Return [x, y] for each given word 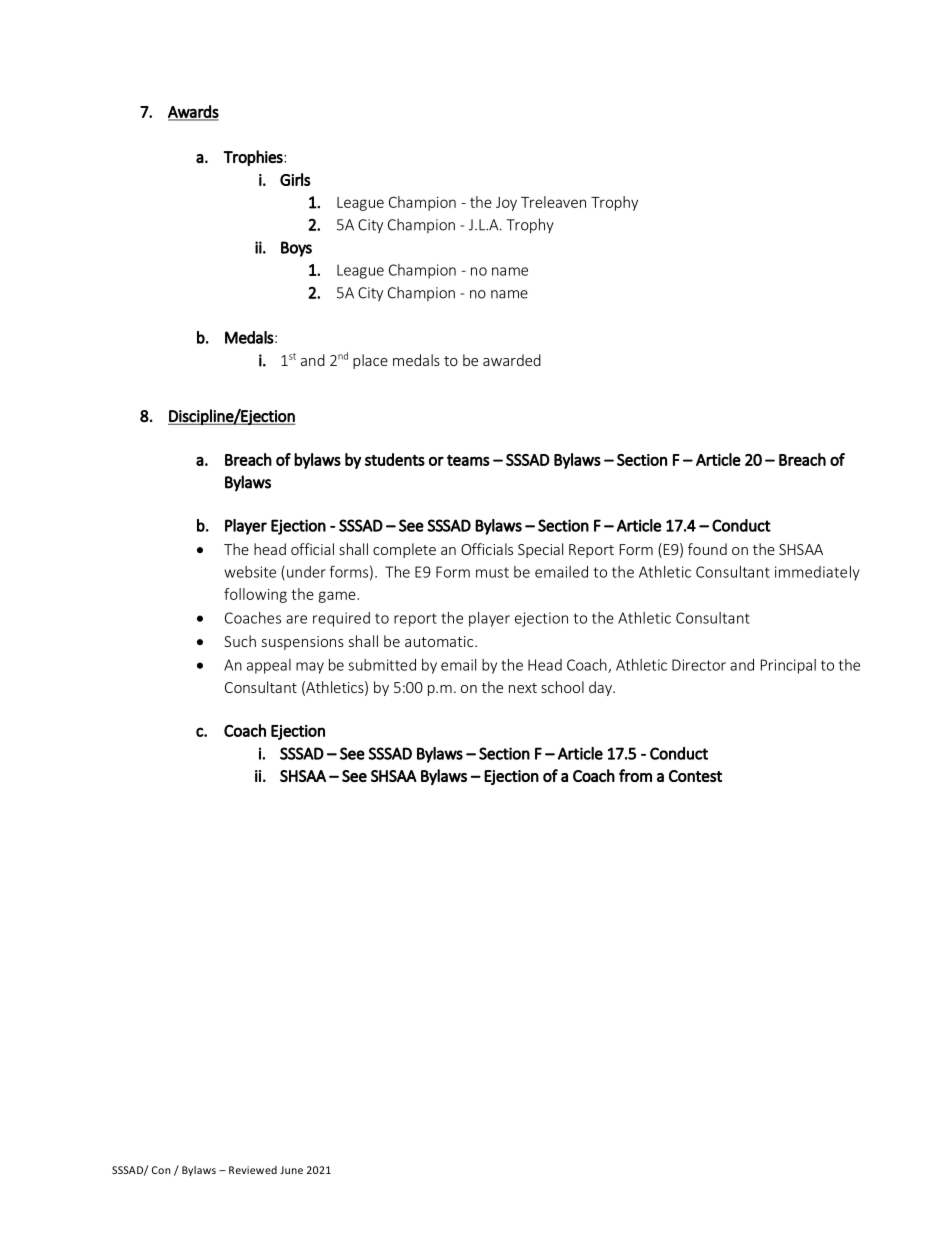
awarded [512, 360]
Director [699, 665]
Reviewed [253, 1170]
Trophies [254, 158]
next [523, 688]
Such [240, 641]
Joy [506, 204]
